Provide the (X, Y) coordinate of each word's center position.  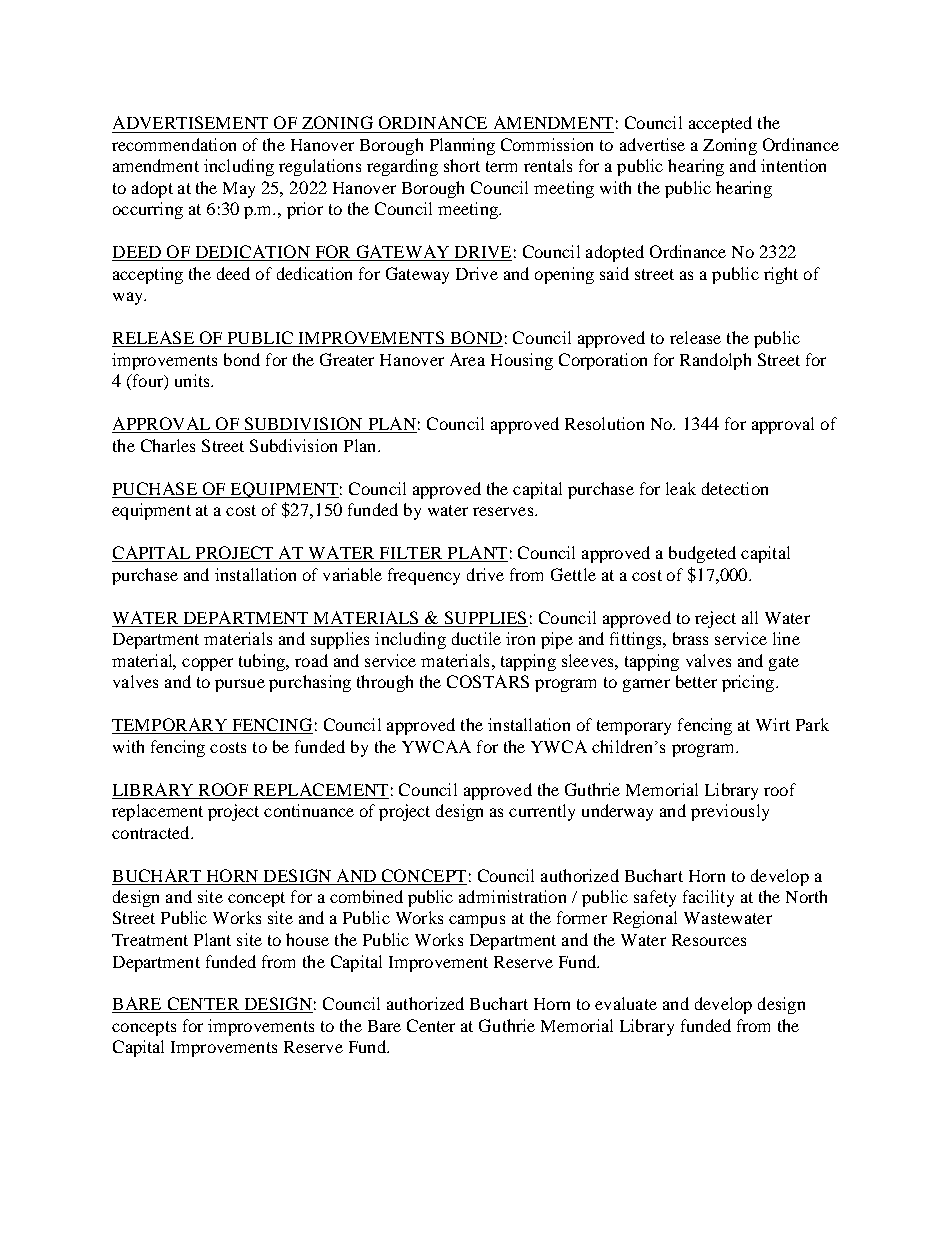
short (462, 165)
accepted (720, 124)
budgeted (702, 554)
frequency (424, 576)
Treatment (150, 940)
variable (352, 574)
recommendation (174, 144)
